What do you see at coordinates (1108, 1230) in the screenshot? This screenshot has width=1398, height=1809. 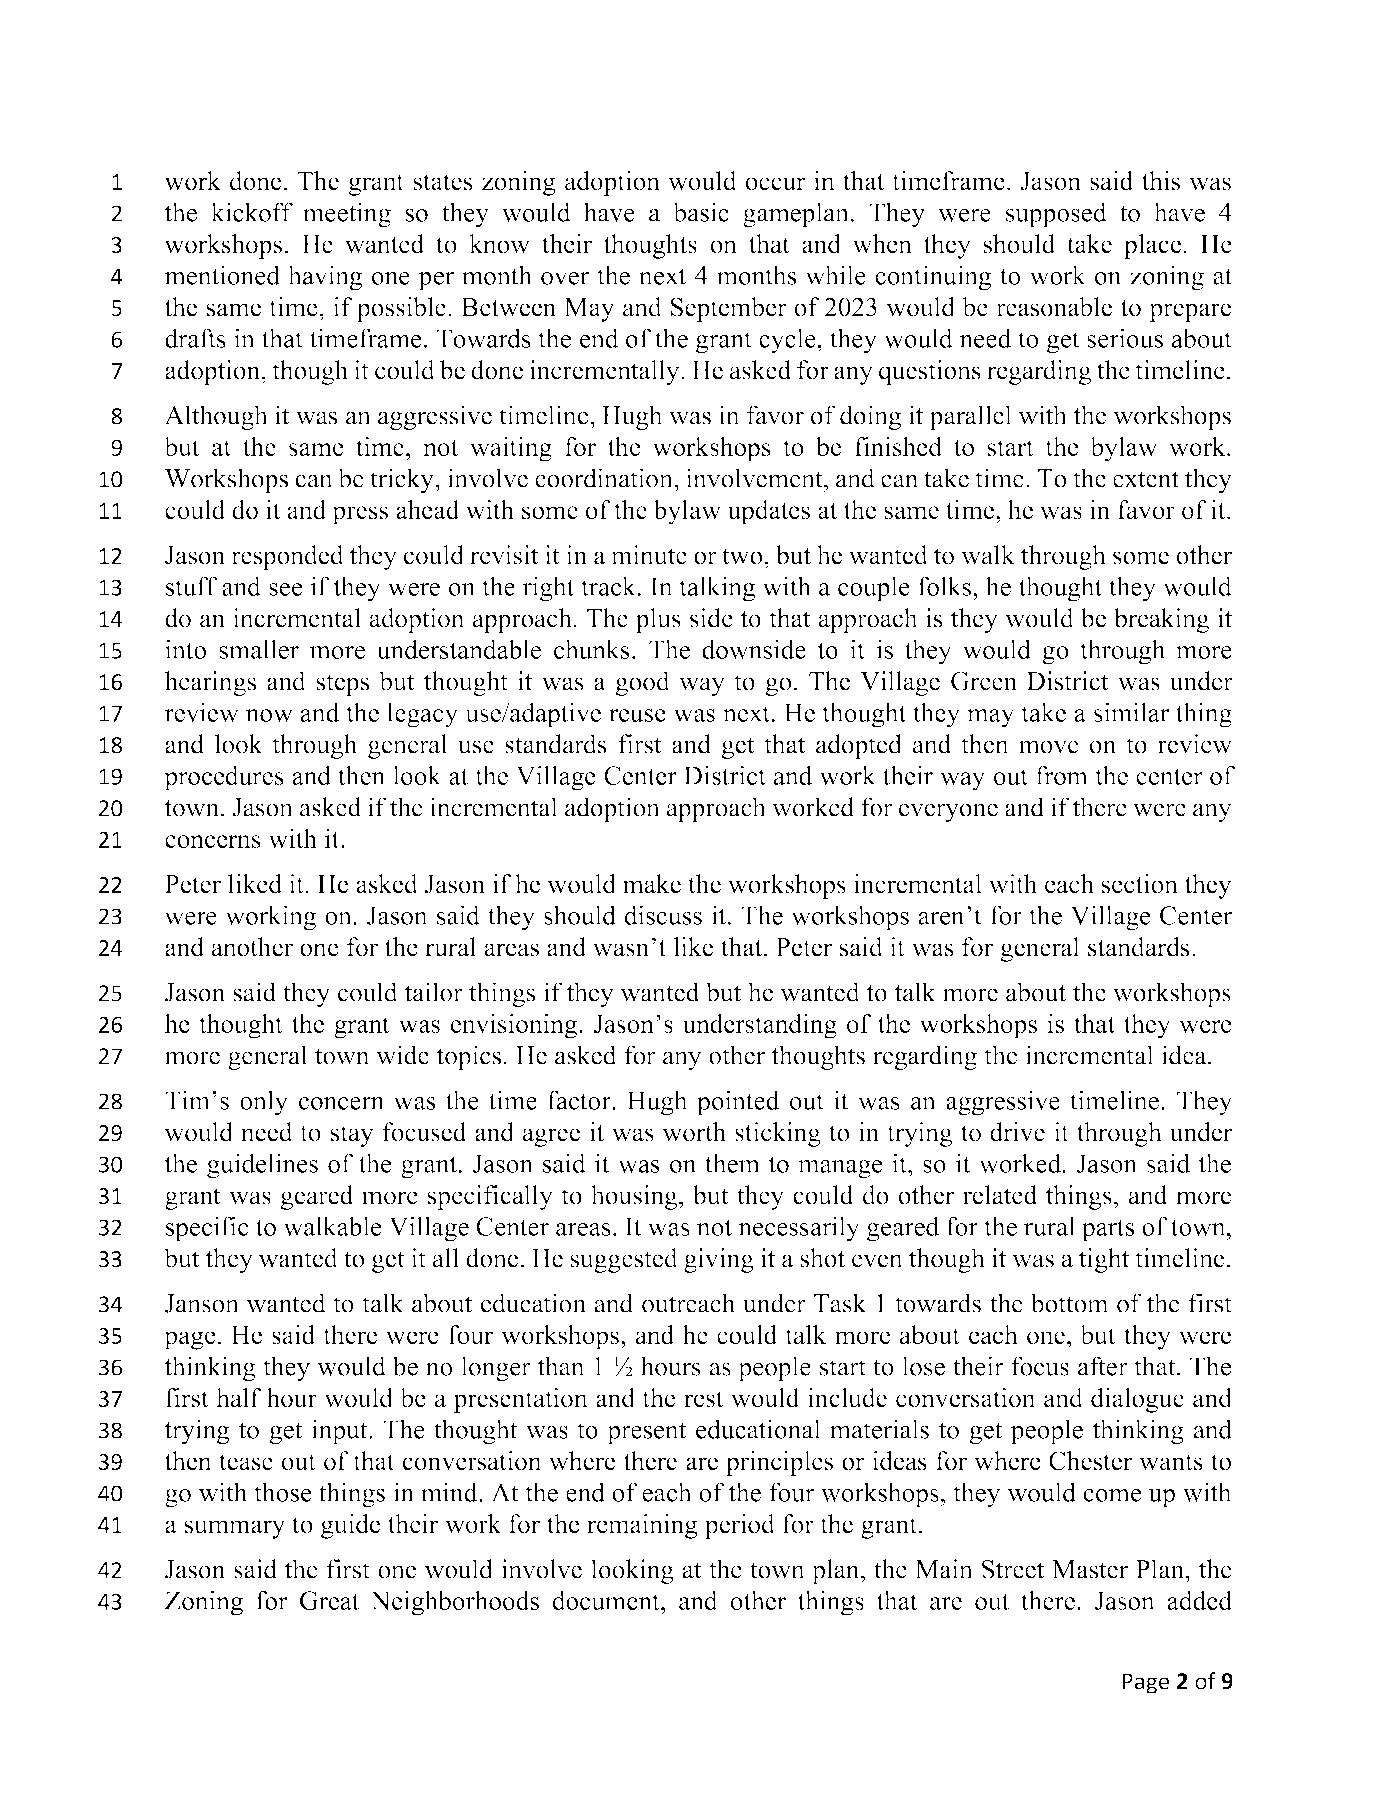 I see `parts` at bounding box center [1108, 1230].
